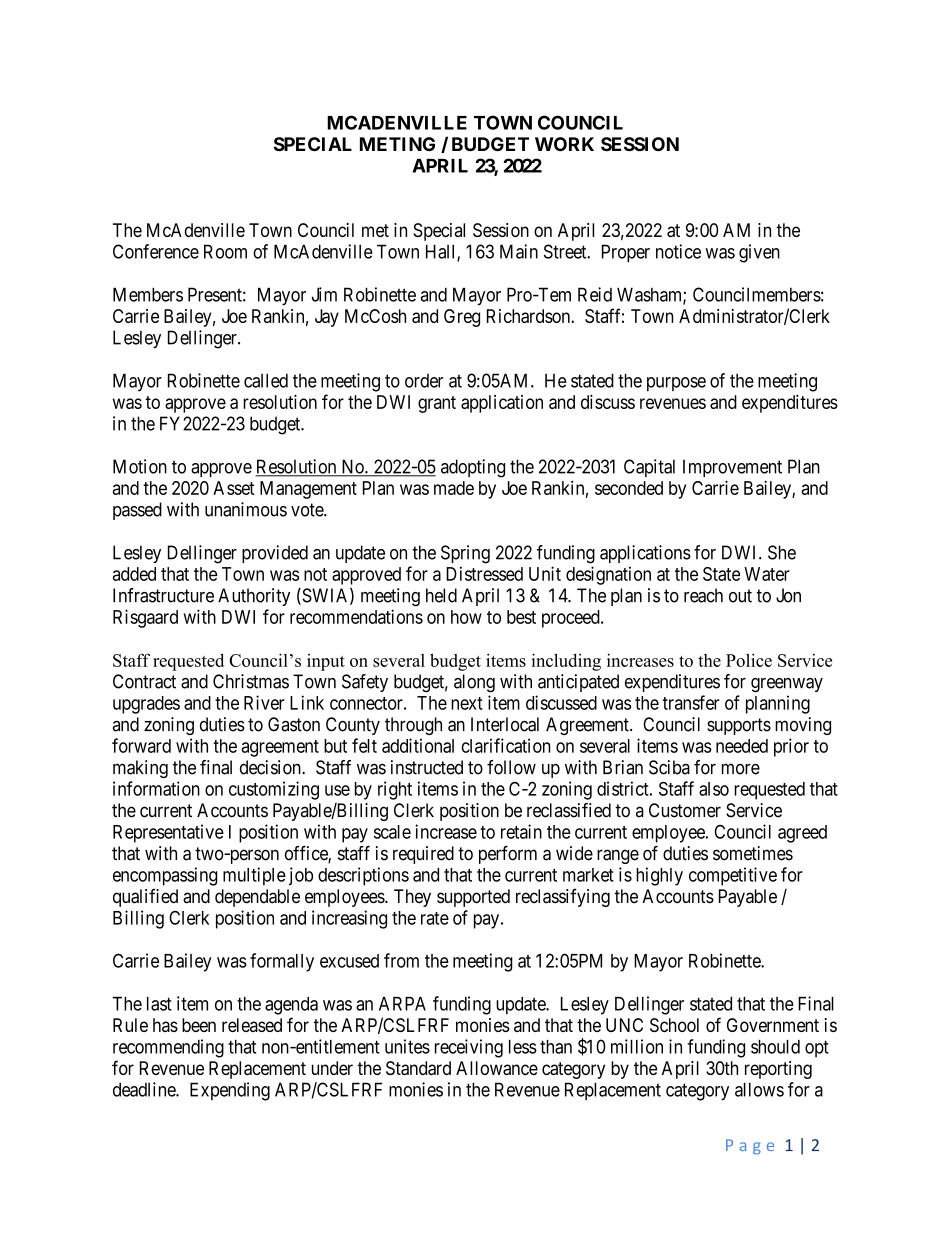  Describe the element at coordinates (254, 597) in the screenshot. I see `Authority` at that location.
